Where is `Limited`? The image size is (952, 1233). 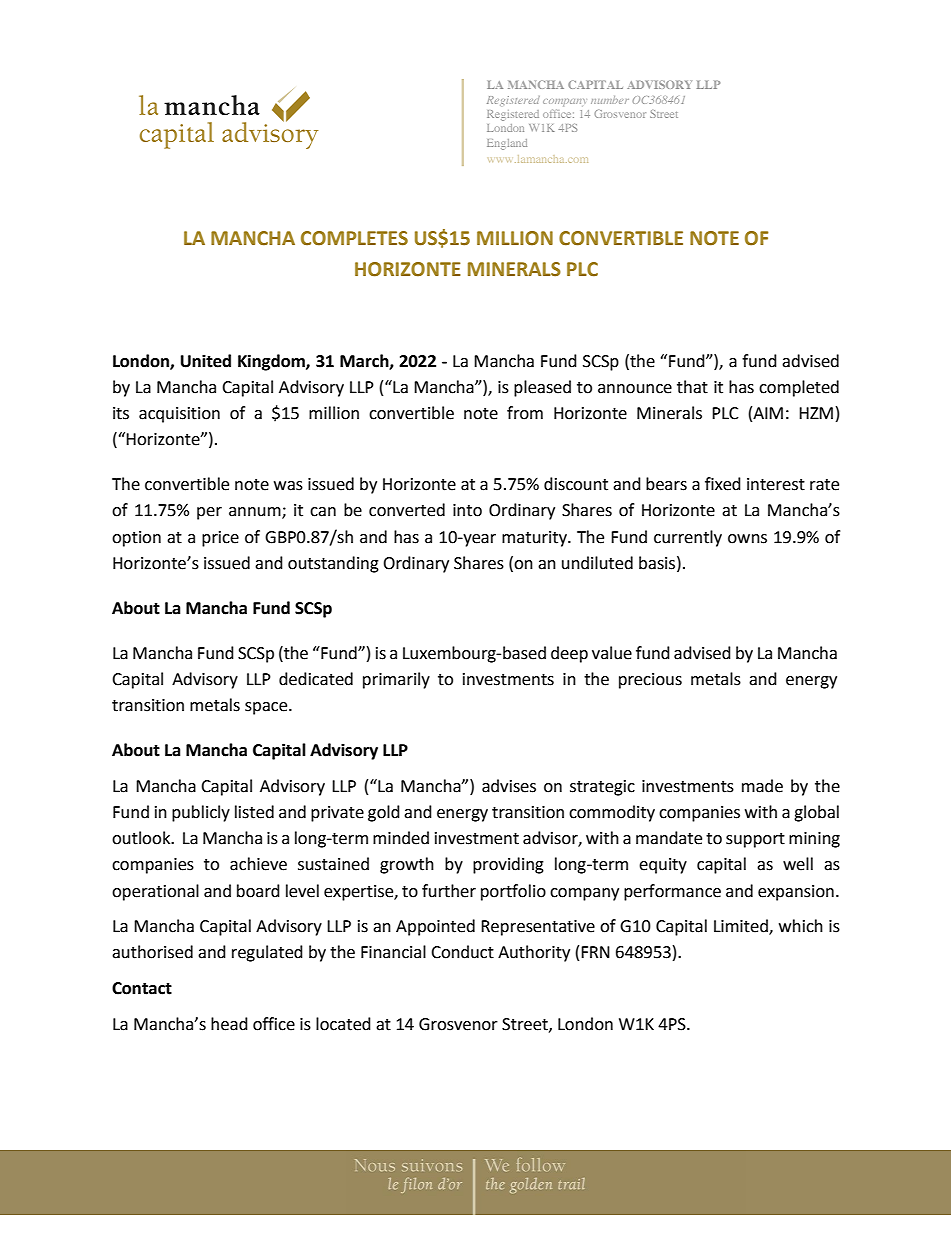 Limited is located at coordinates (742, 927).
